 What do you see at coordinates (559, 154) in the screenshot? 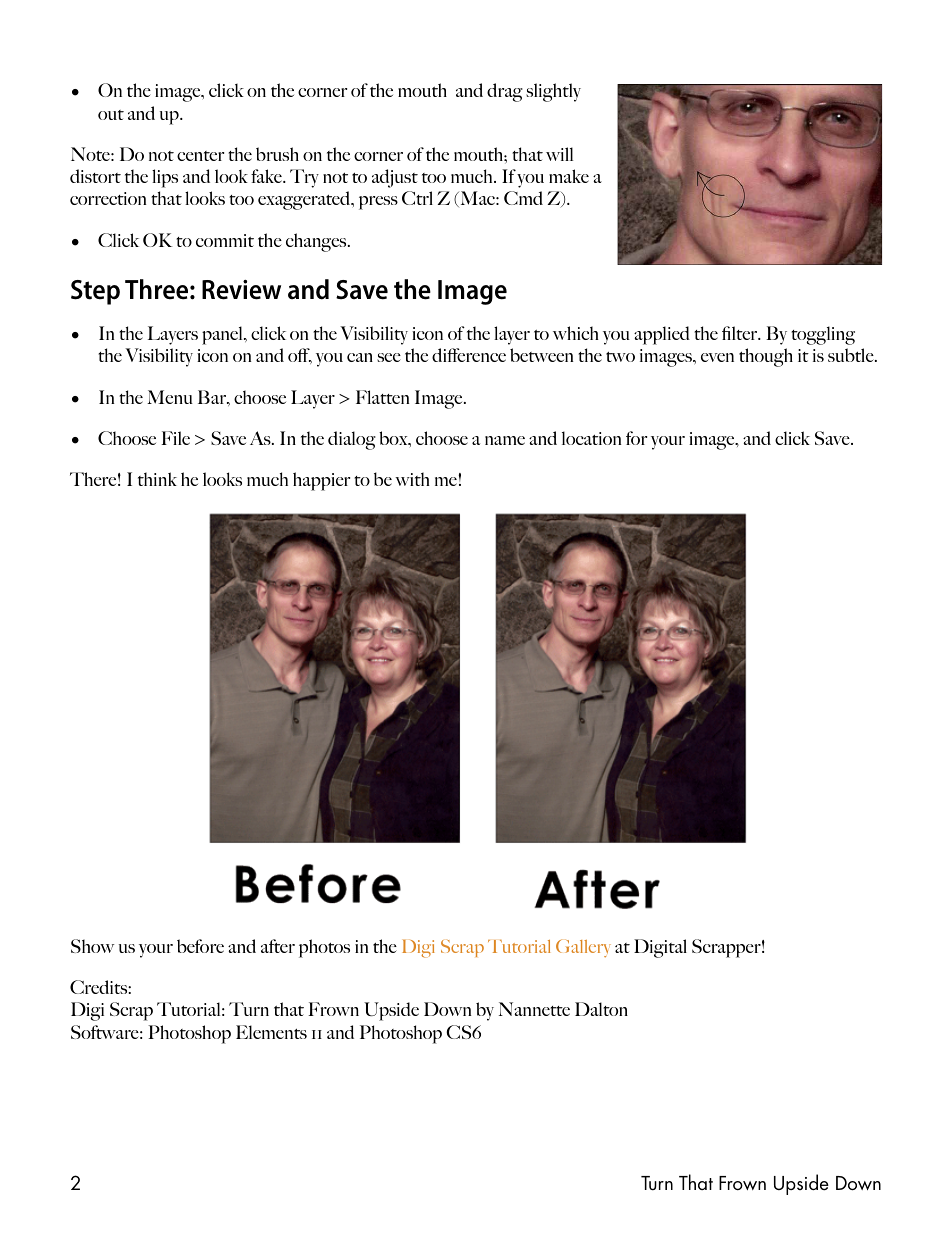
I see `will` at bounding box center [559, 154].
